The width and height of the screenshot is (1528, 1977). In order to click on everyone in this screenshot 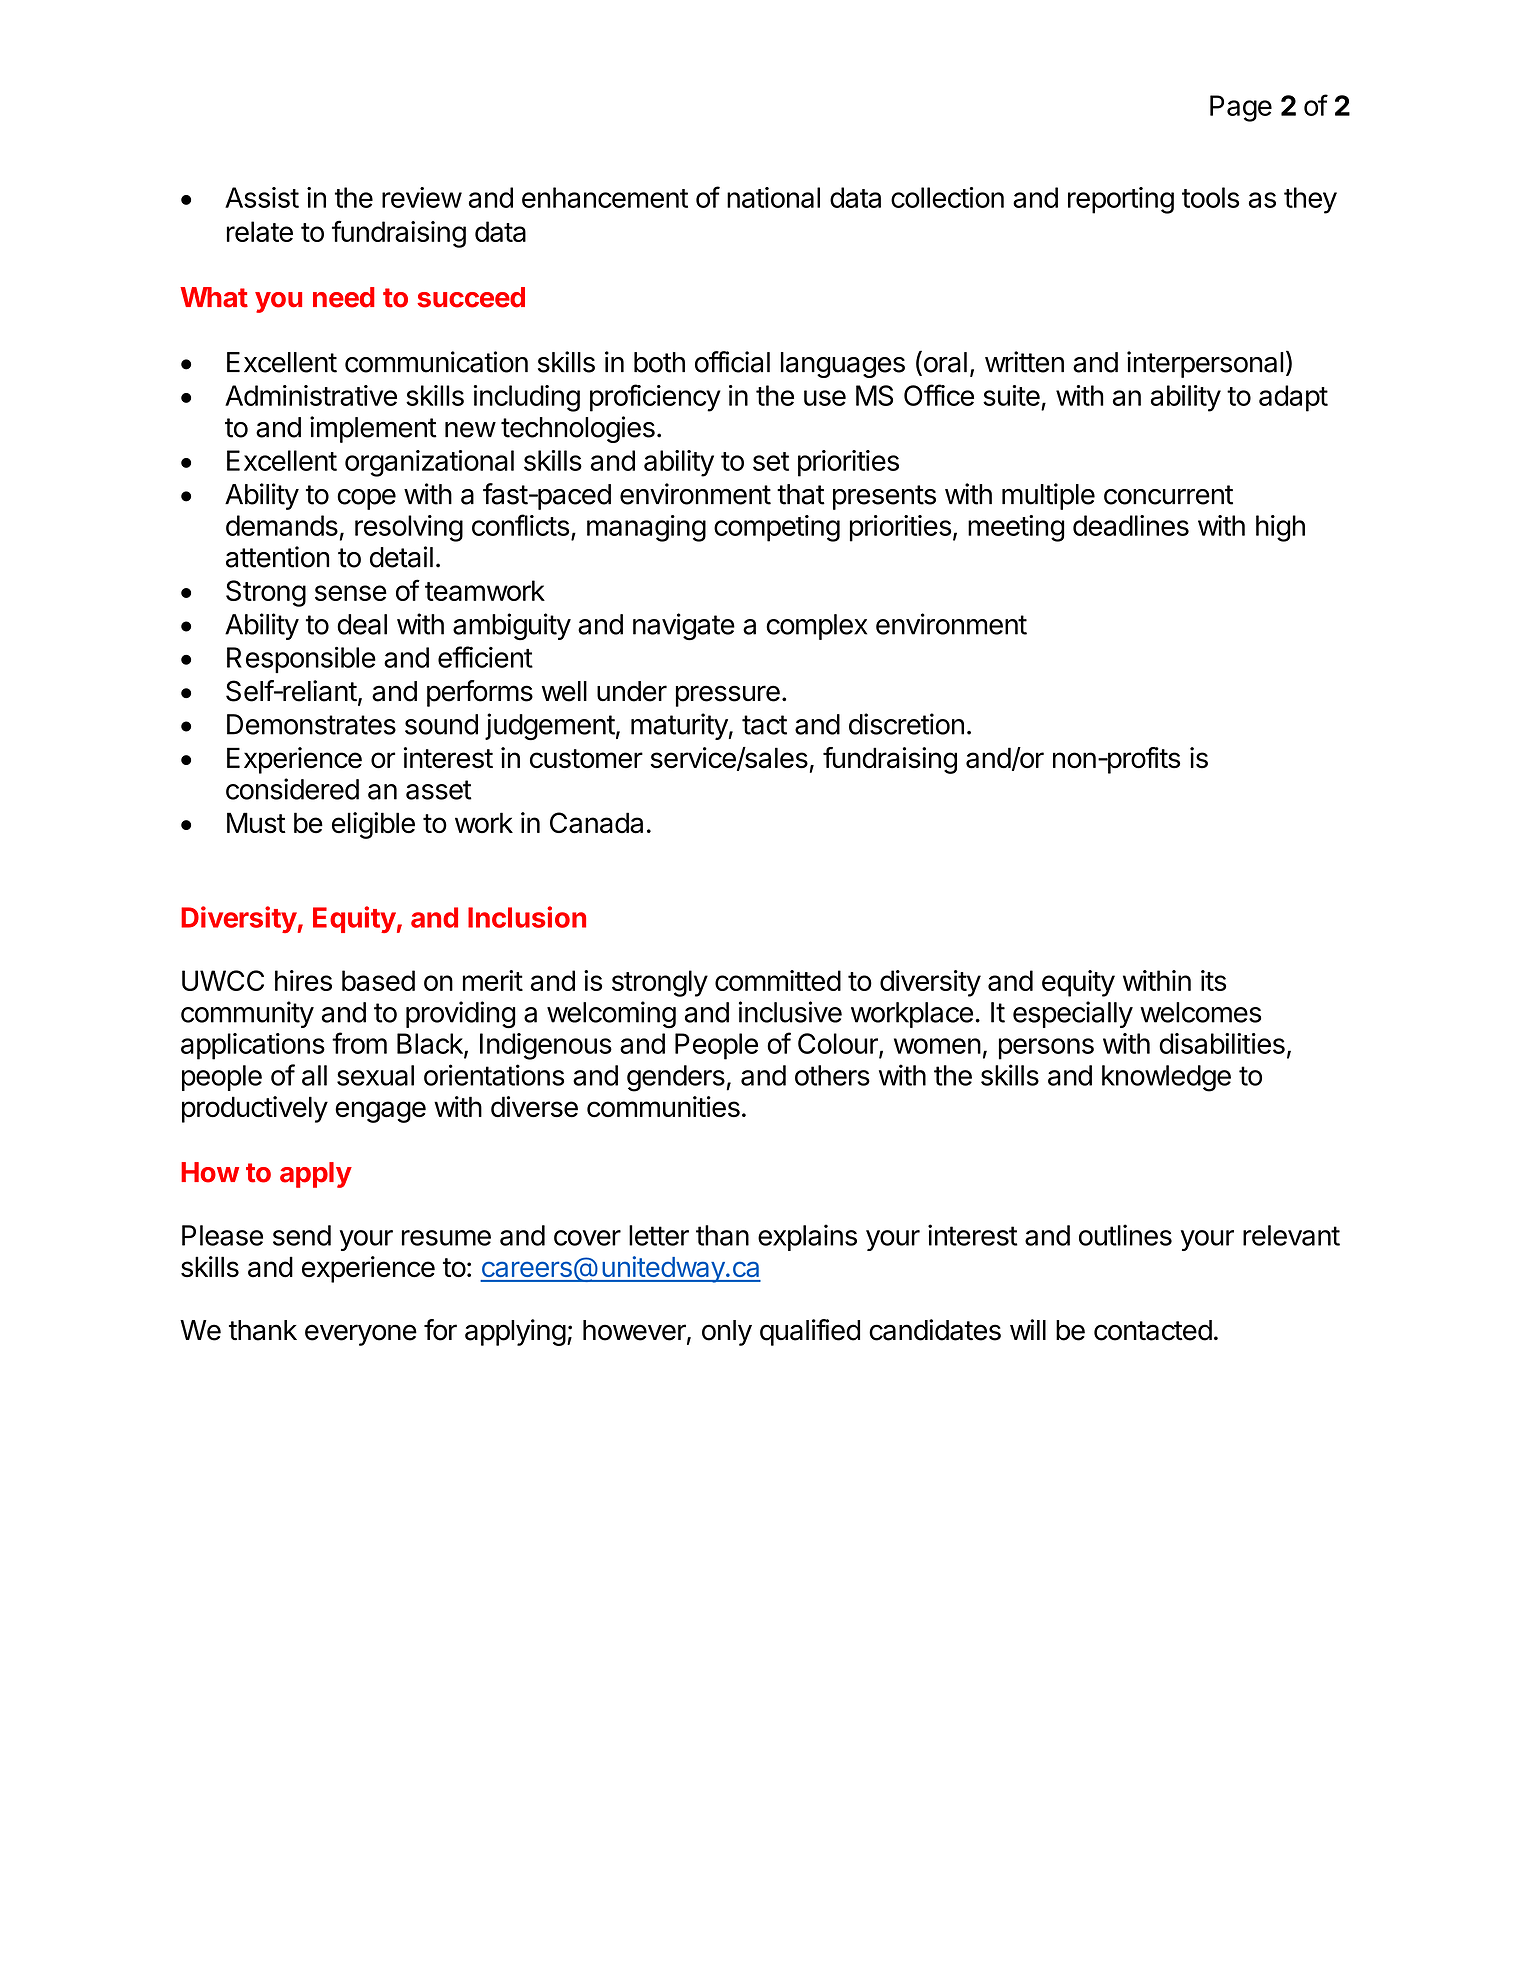, I will do `click(361, 1335)`.
